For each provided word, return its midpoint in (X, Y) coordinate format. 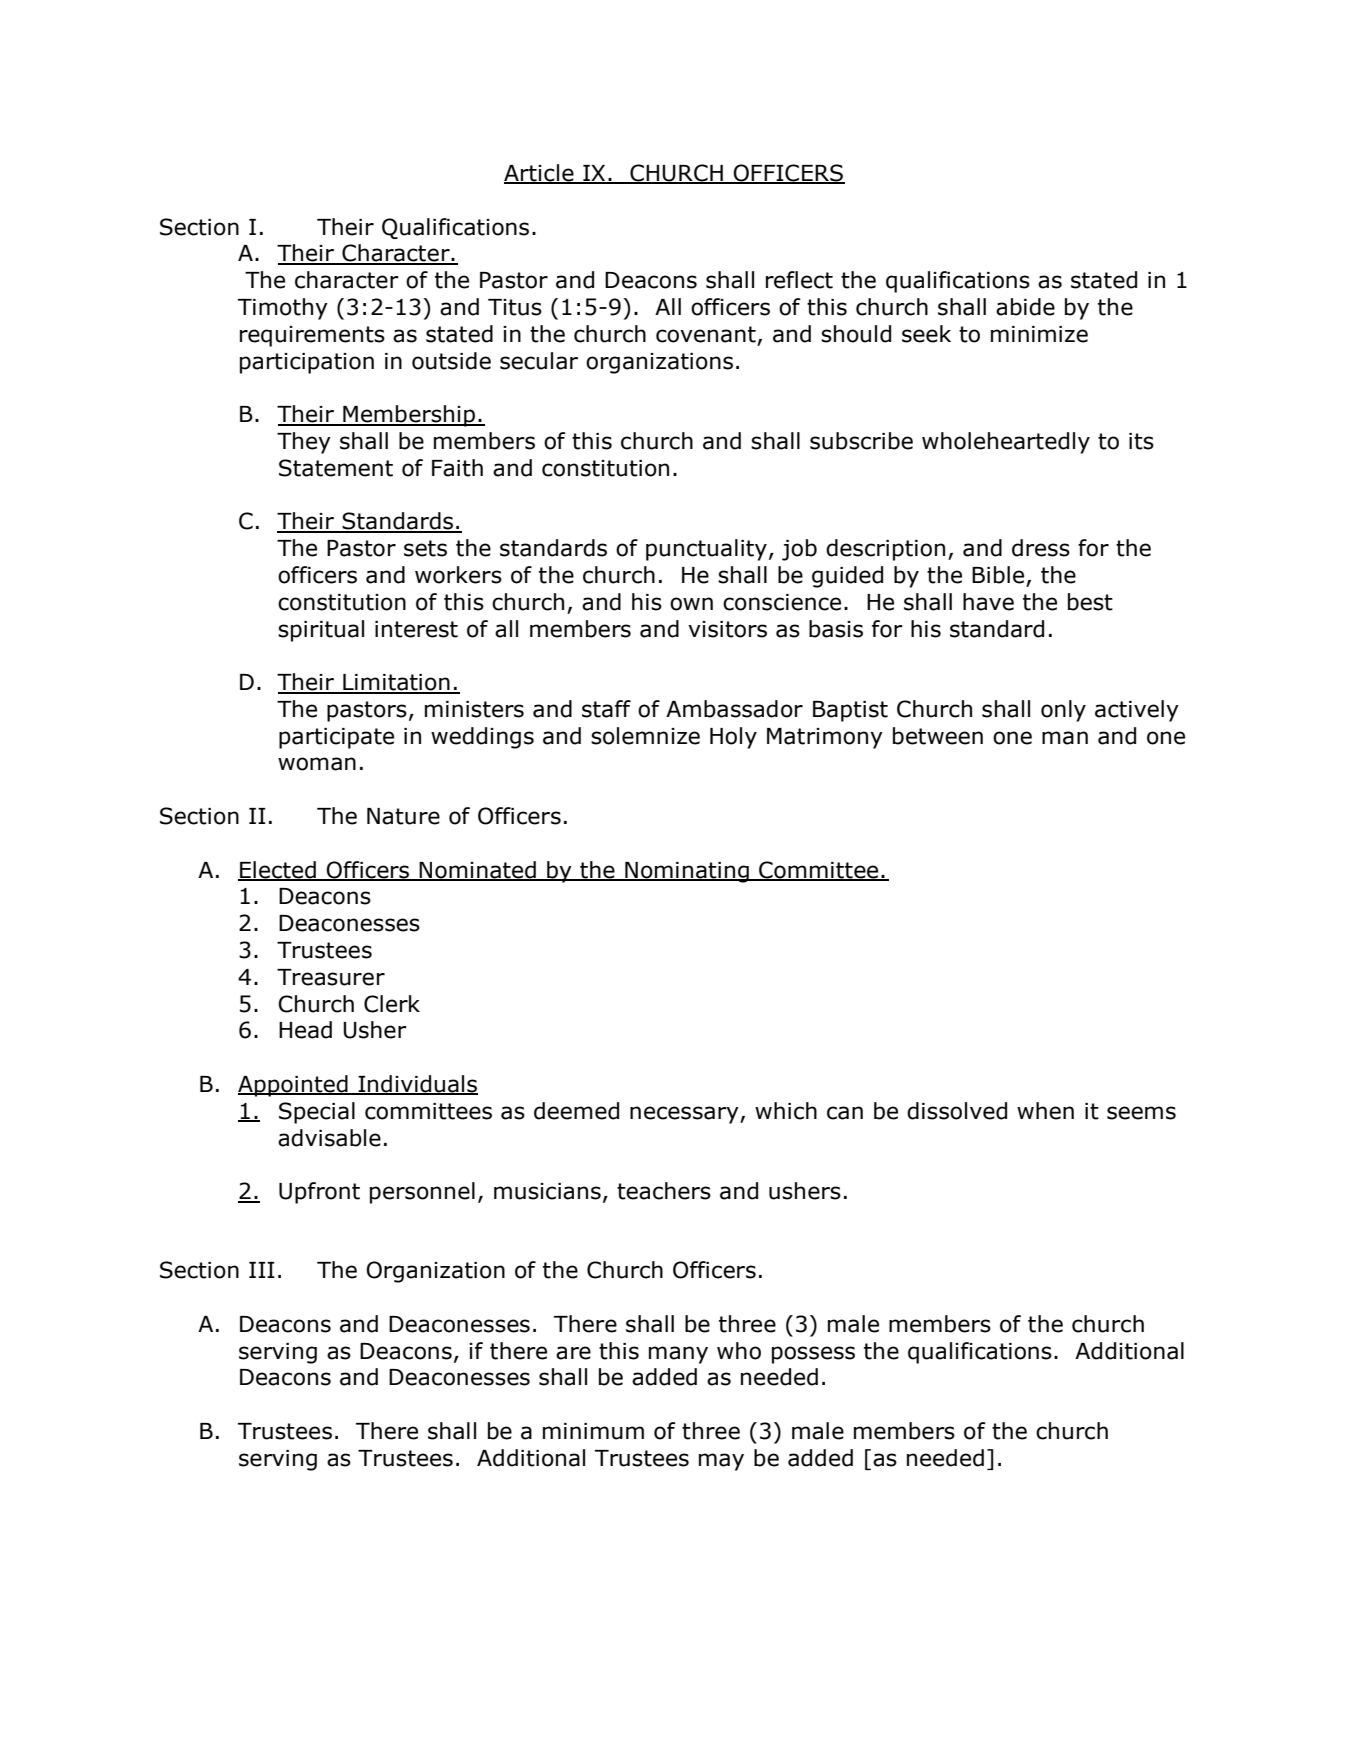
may (721, 1462)
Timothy (283, 309)
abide (1025, 307)
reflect (799, 280)
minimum (593, 1431)
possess (813, 1355)
